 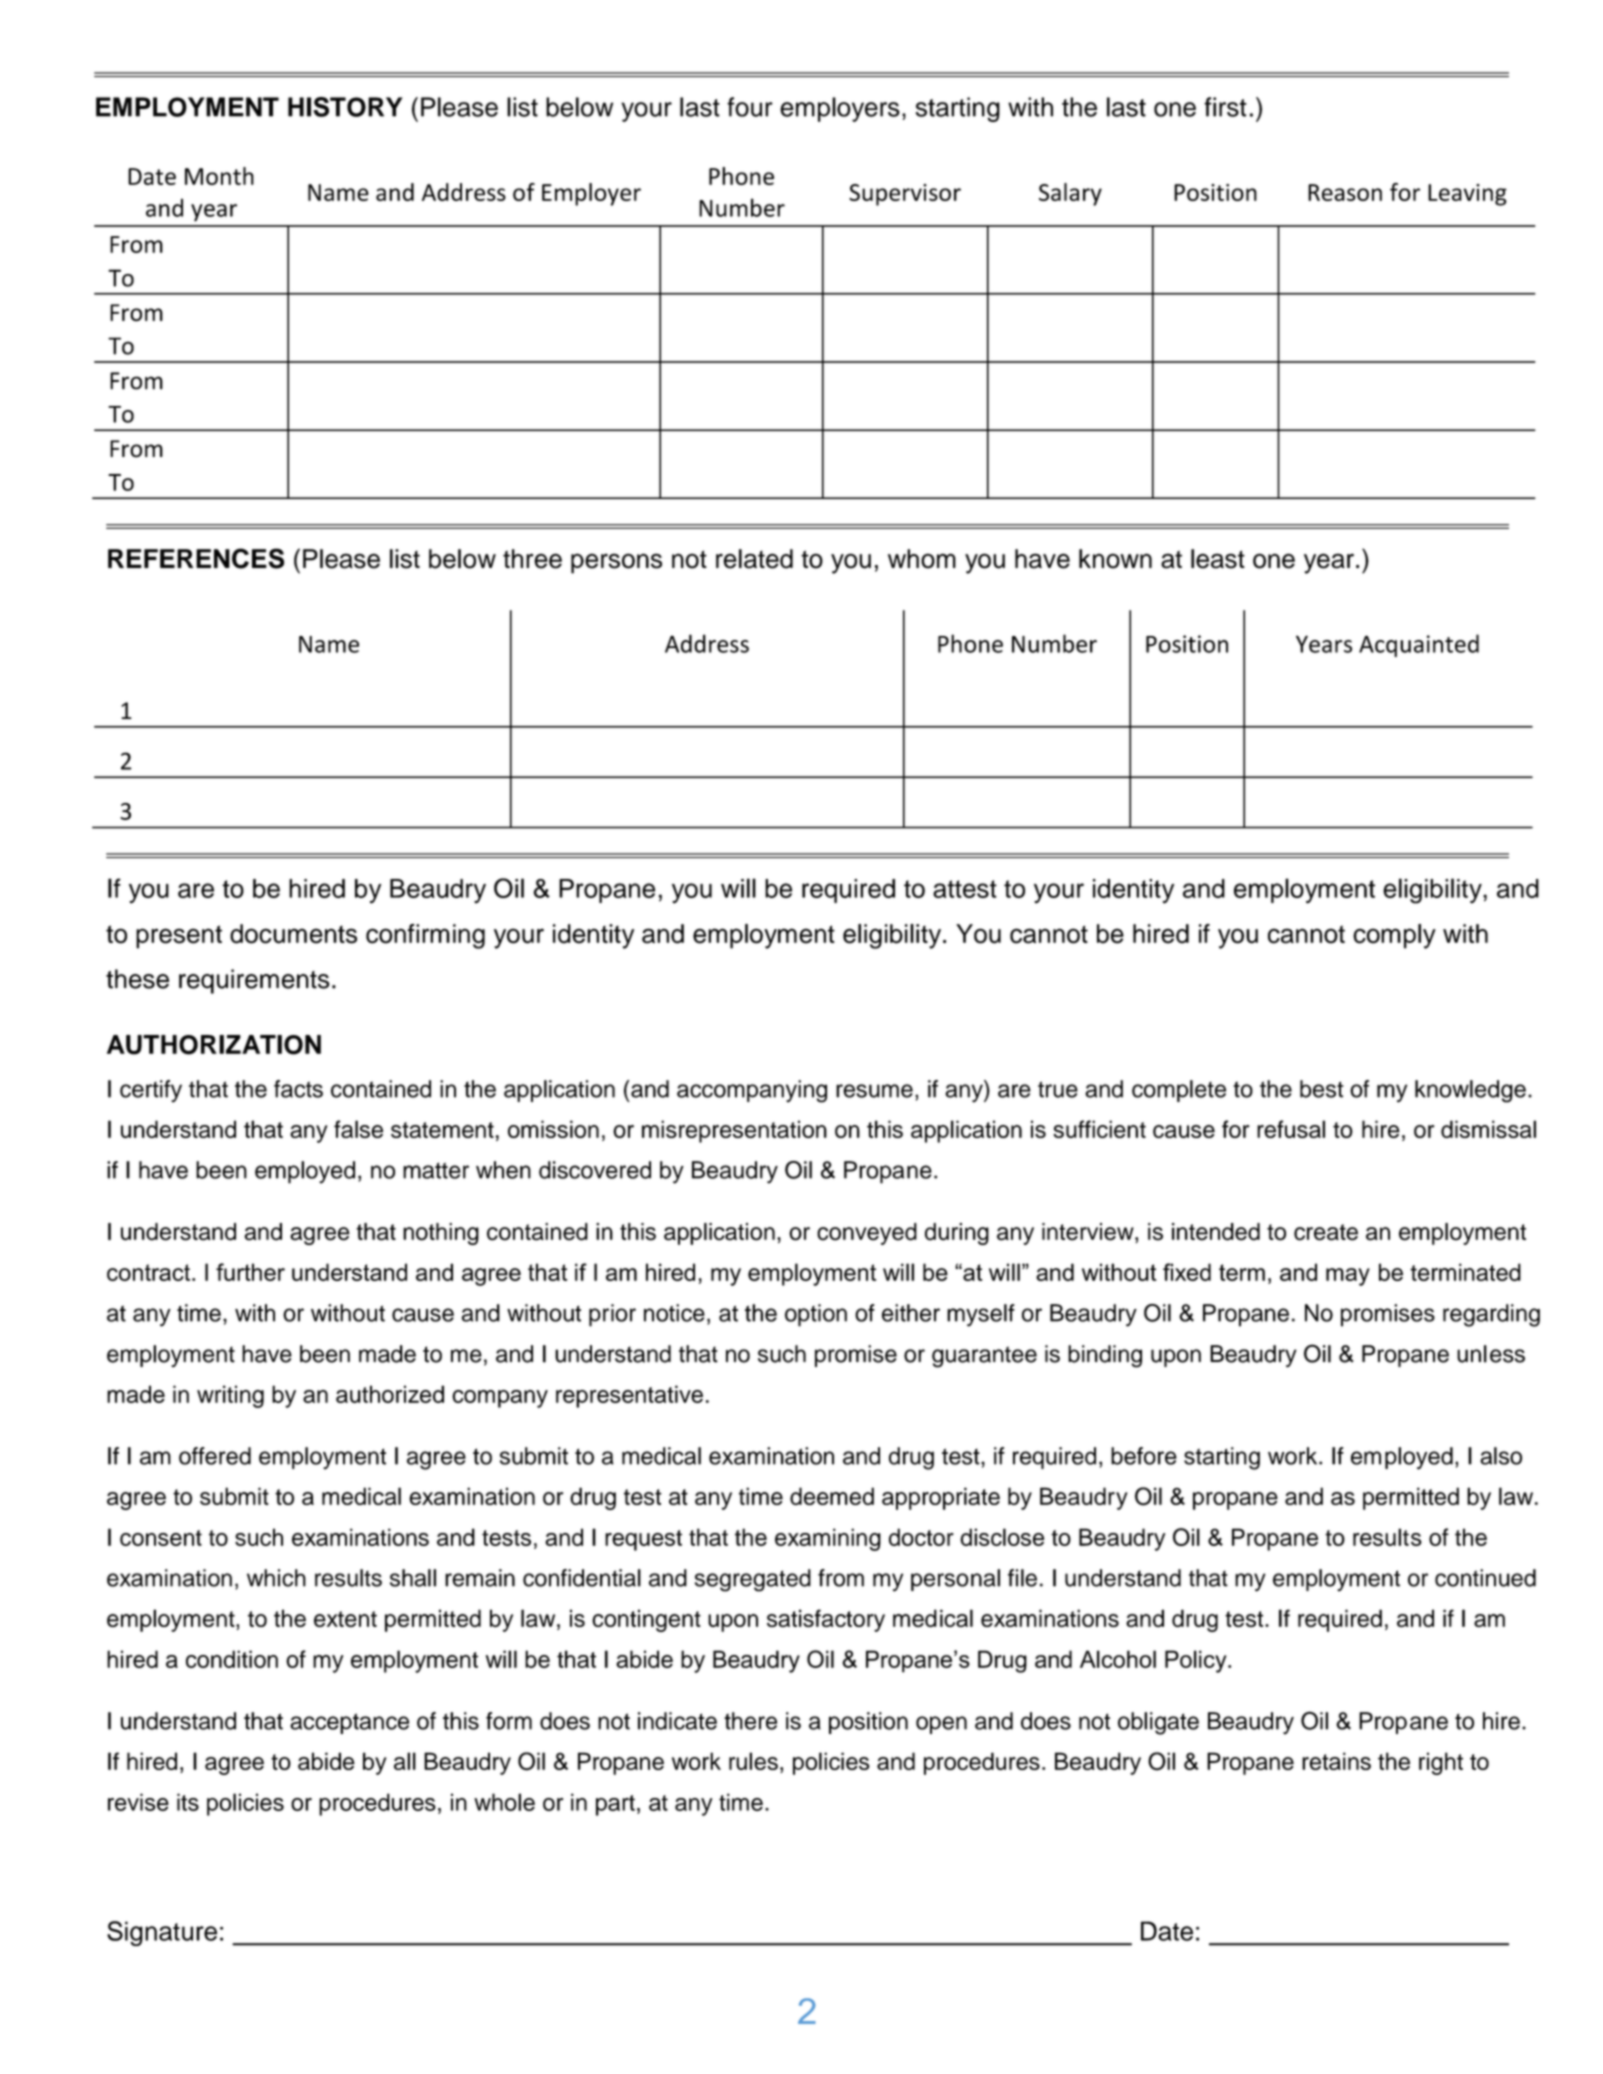 What do you see at coordinates (874, 1091) in the image?
I see `resume` at bounding box center [874, 1091].
